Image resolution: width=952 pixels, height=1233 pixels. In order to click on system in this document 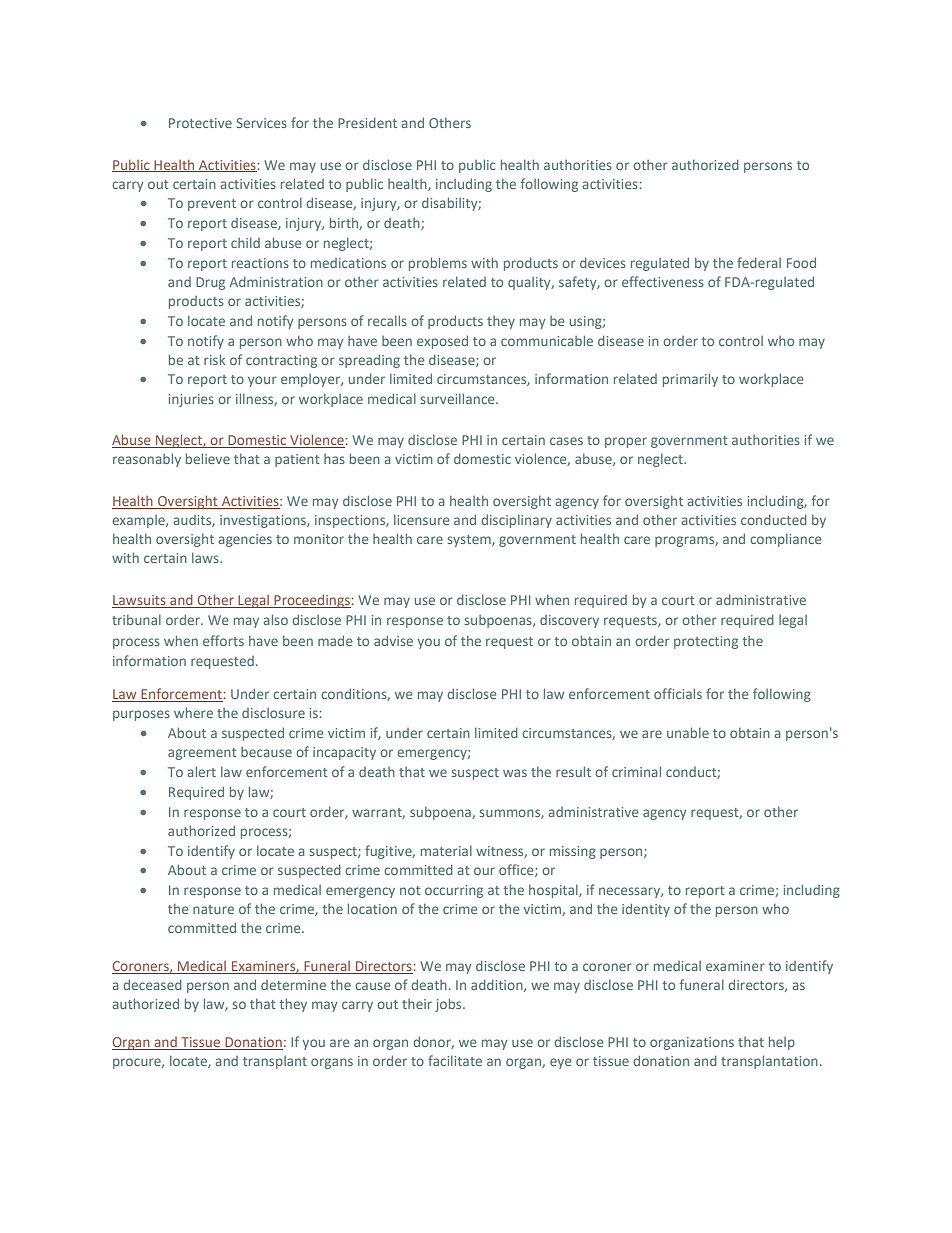, I will do `click(470, 541)`.
